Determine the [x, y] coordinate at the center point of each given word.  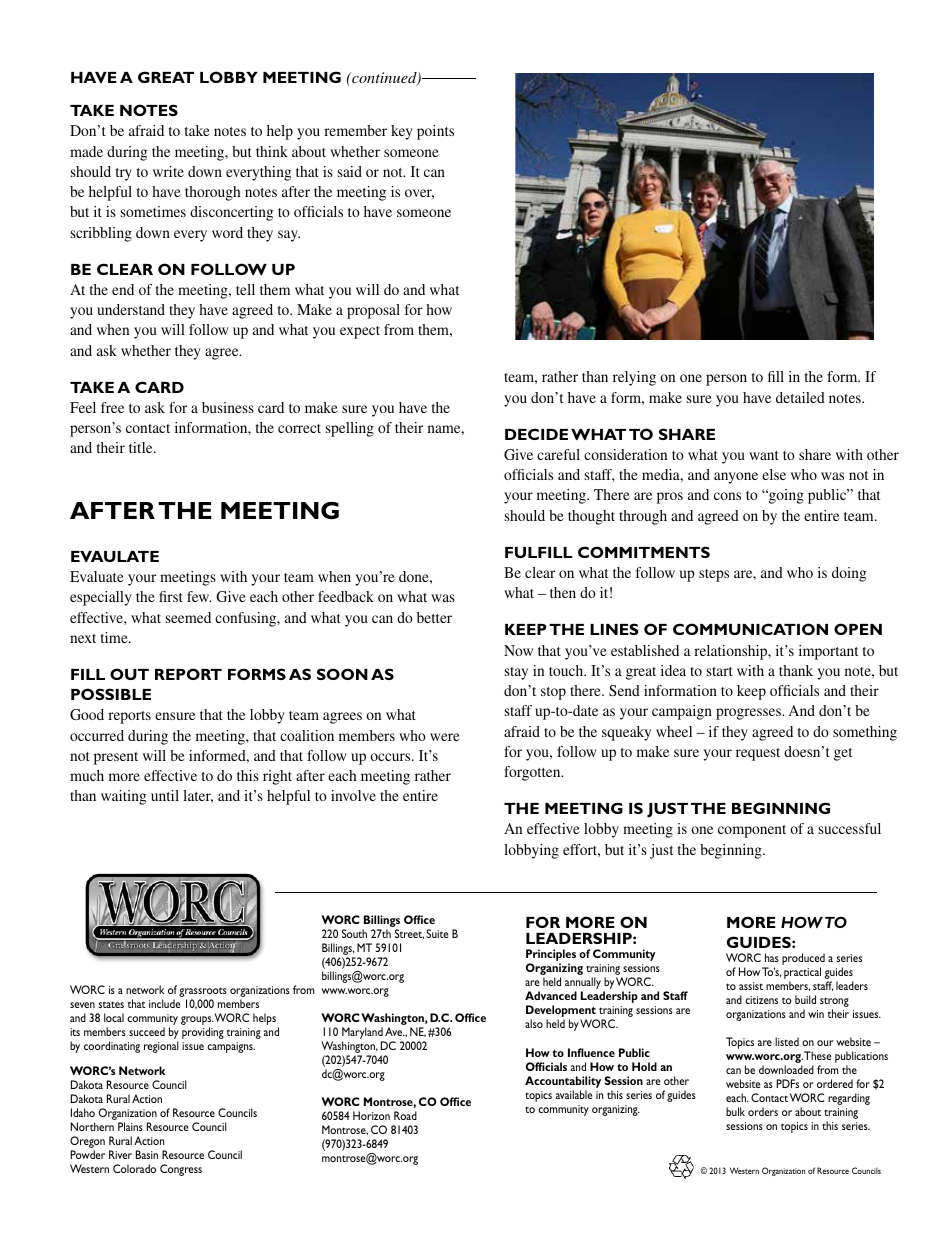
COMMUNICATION [750, 629]
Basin [147, 1154]
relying [634, 378]
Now [518, 650]
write [168, 171]
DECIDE [536, 434]
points [435, 132]
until [165, 795]
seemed [188, 617]
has [772, 957]
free [112, 407]
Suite [437, 933]
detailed [800, 397]
